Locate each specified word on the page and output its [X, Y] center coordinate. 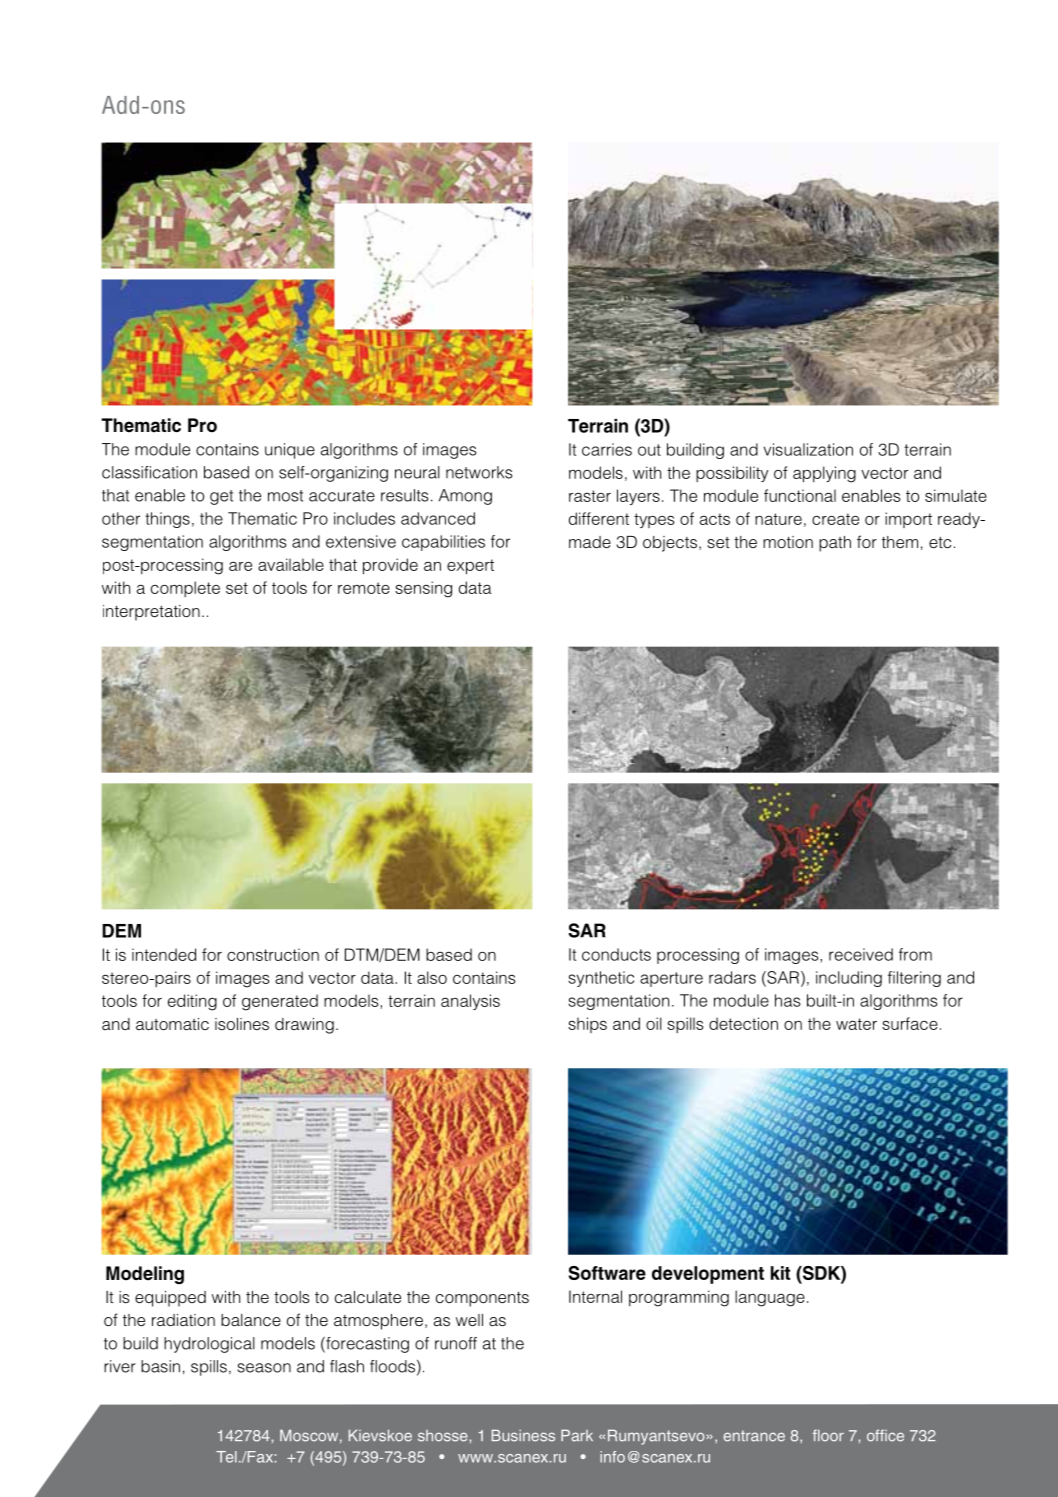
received [861, 954]
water [856, 1024]
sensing [423, 589]
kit [780, 1273]
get [221, 497]
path [835, 544]
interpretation [151, 613]
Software [607, 1273]
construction [273, 954]
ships [587, 1025]
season [264, 1368]
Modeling [145, 1275]
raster [590, 496]
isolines [242, 1024]
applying [824, 474]
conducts [616, 954]
